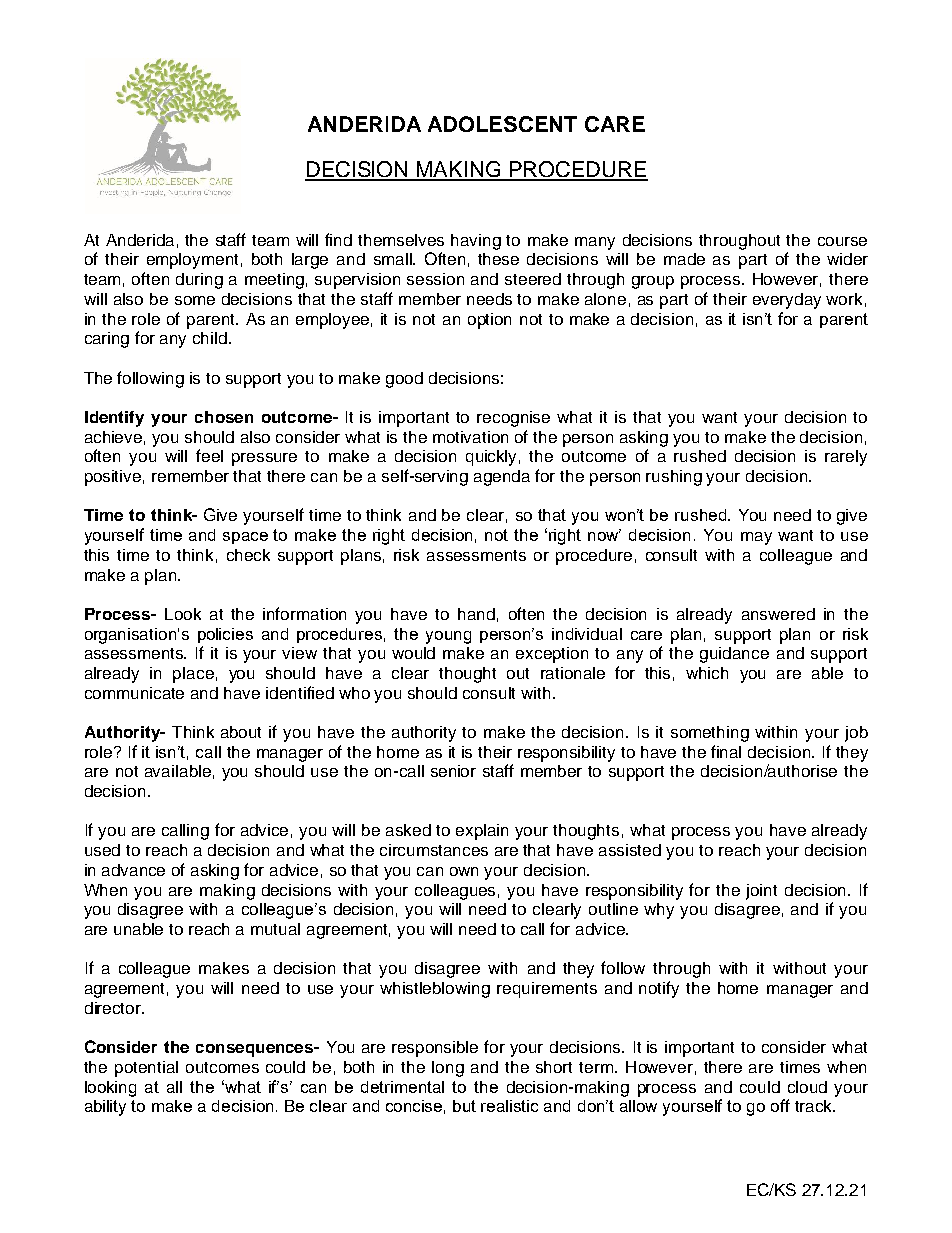  What do you see at coordinates (453, 771) in the image?
I see `senior` at bounding box center [453, 771].
